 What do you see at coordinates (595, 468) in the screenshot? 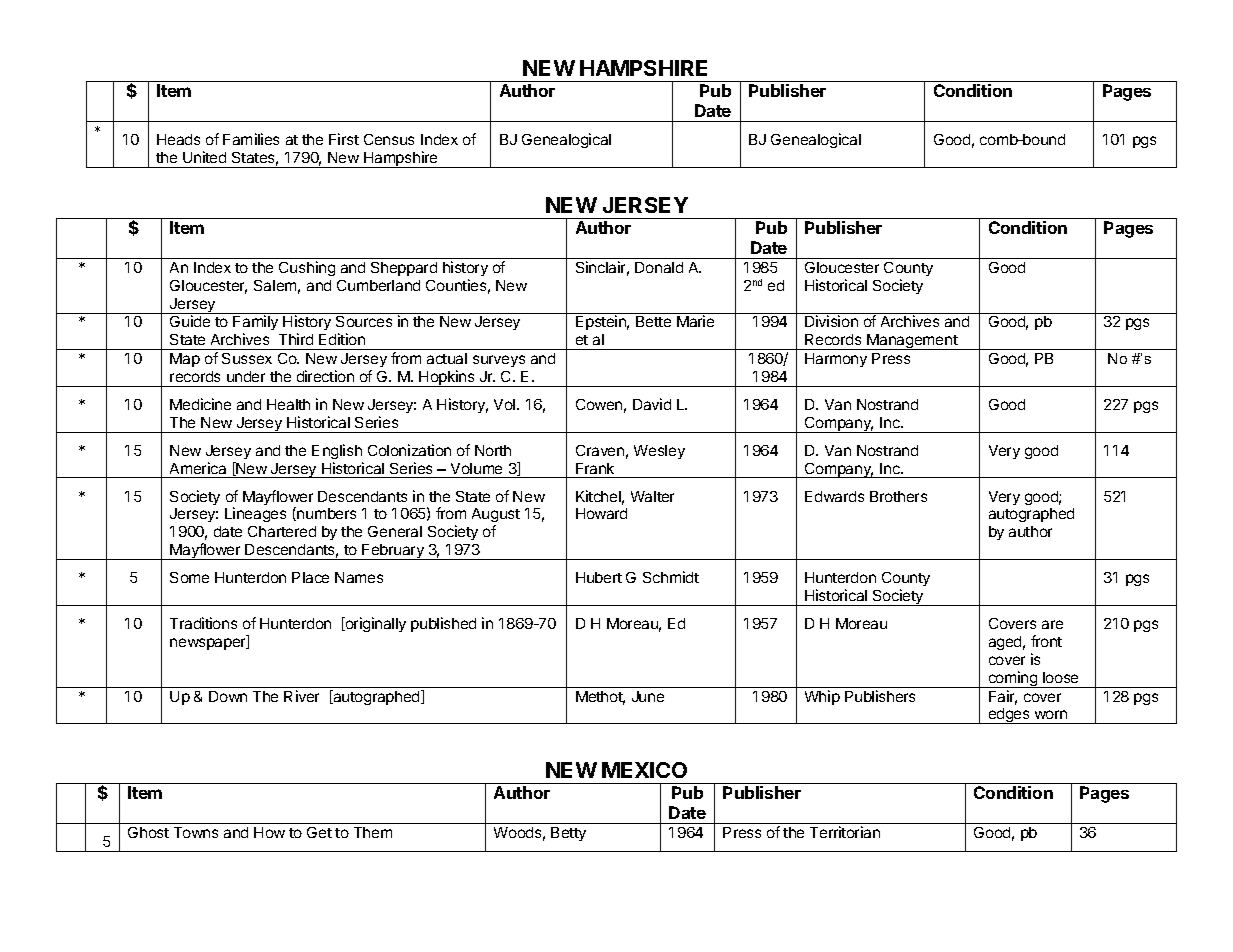
I see `Frank` at bounding box center [595, 468].
